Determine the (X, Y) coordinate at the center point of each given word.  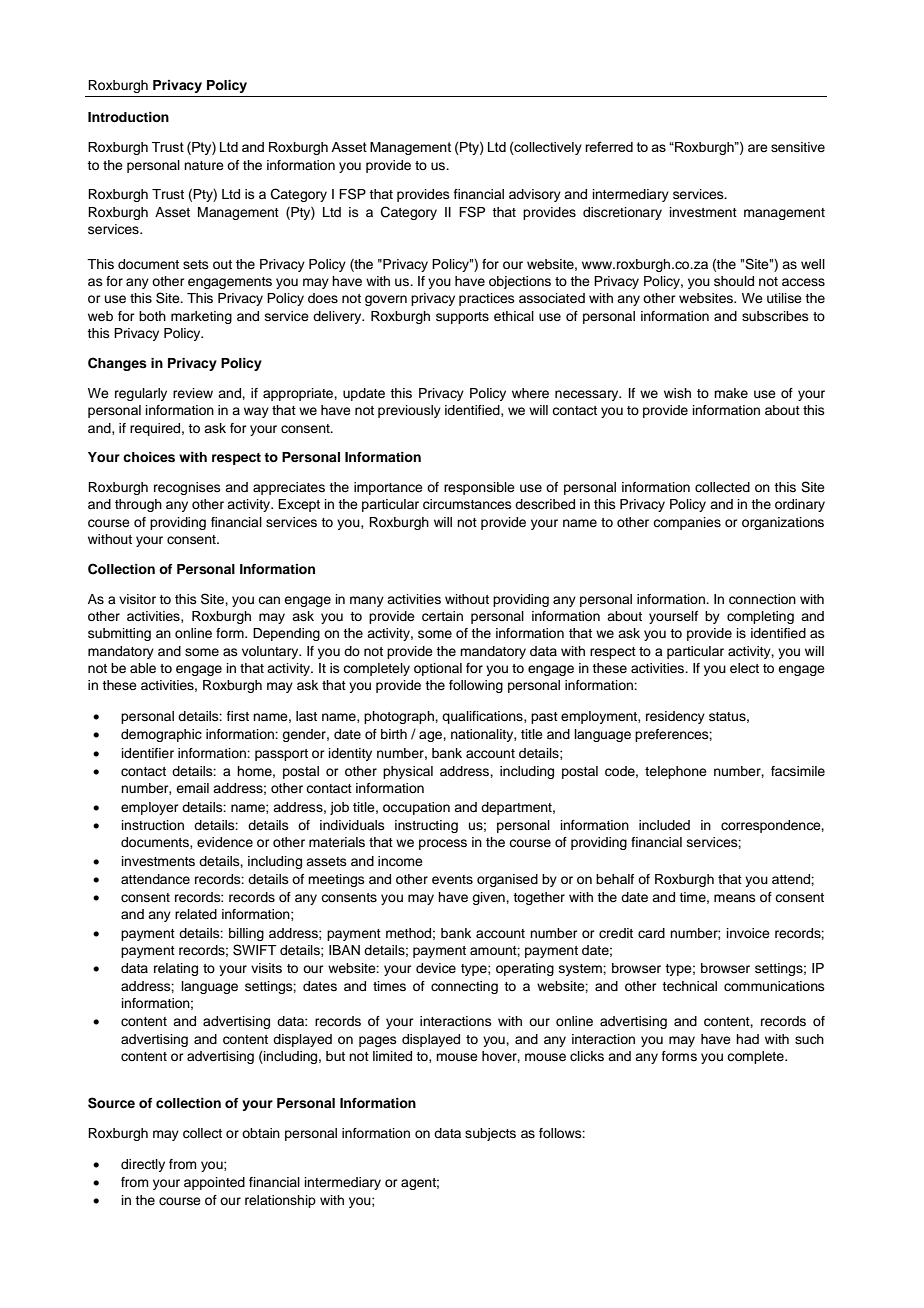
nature (204, 165)
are (758, 148)
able (143, 668)
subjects (490, 1134)
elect (744, 668)
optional (438, 669)
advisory (535, 195)
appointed (214, 1183)
